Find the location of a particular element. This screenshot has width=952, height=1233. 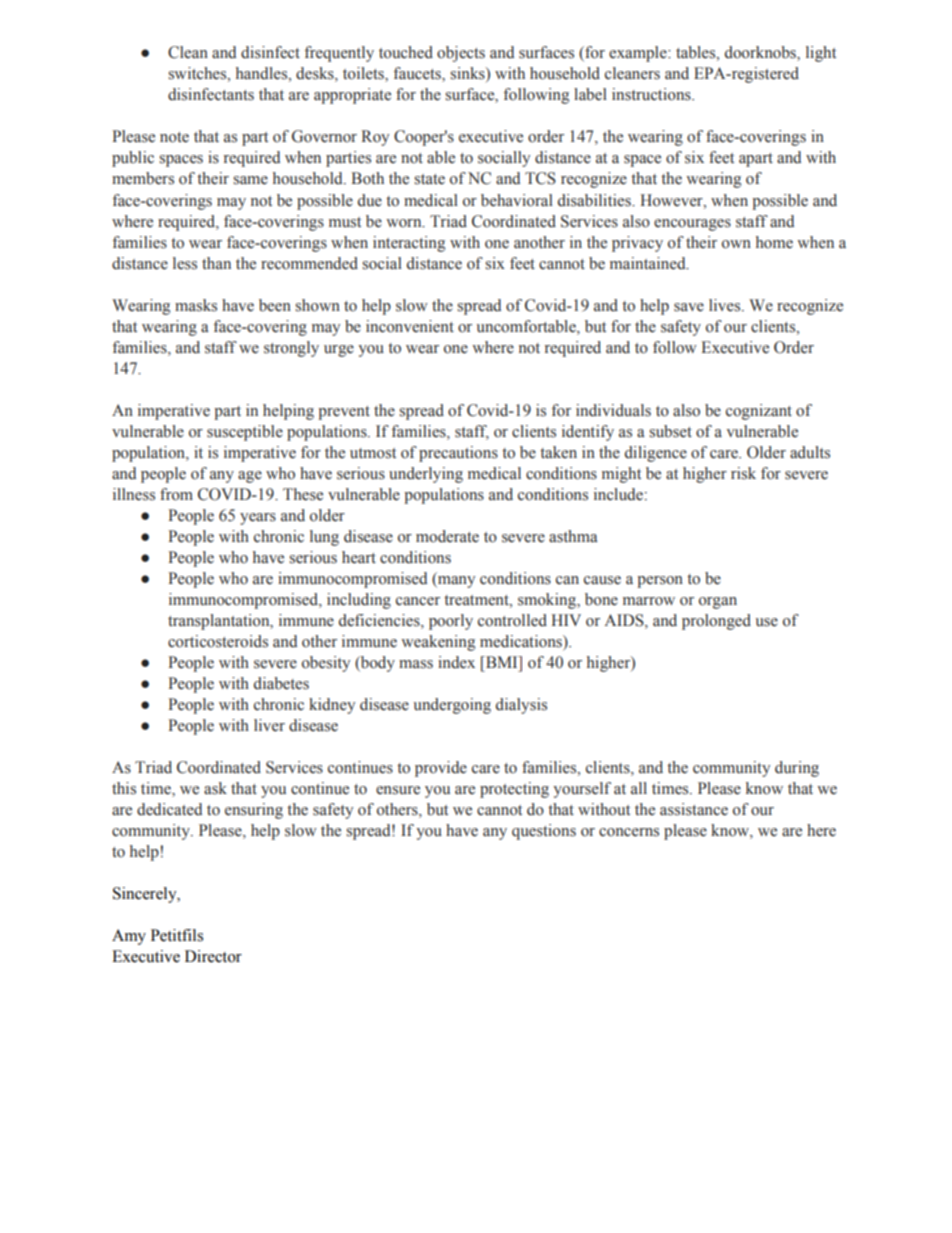

instructions is located at coordinates (652, 94).
